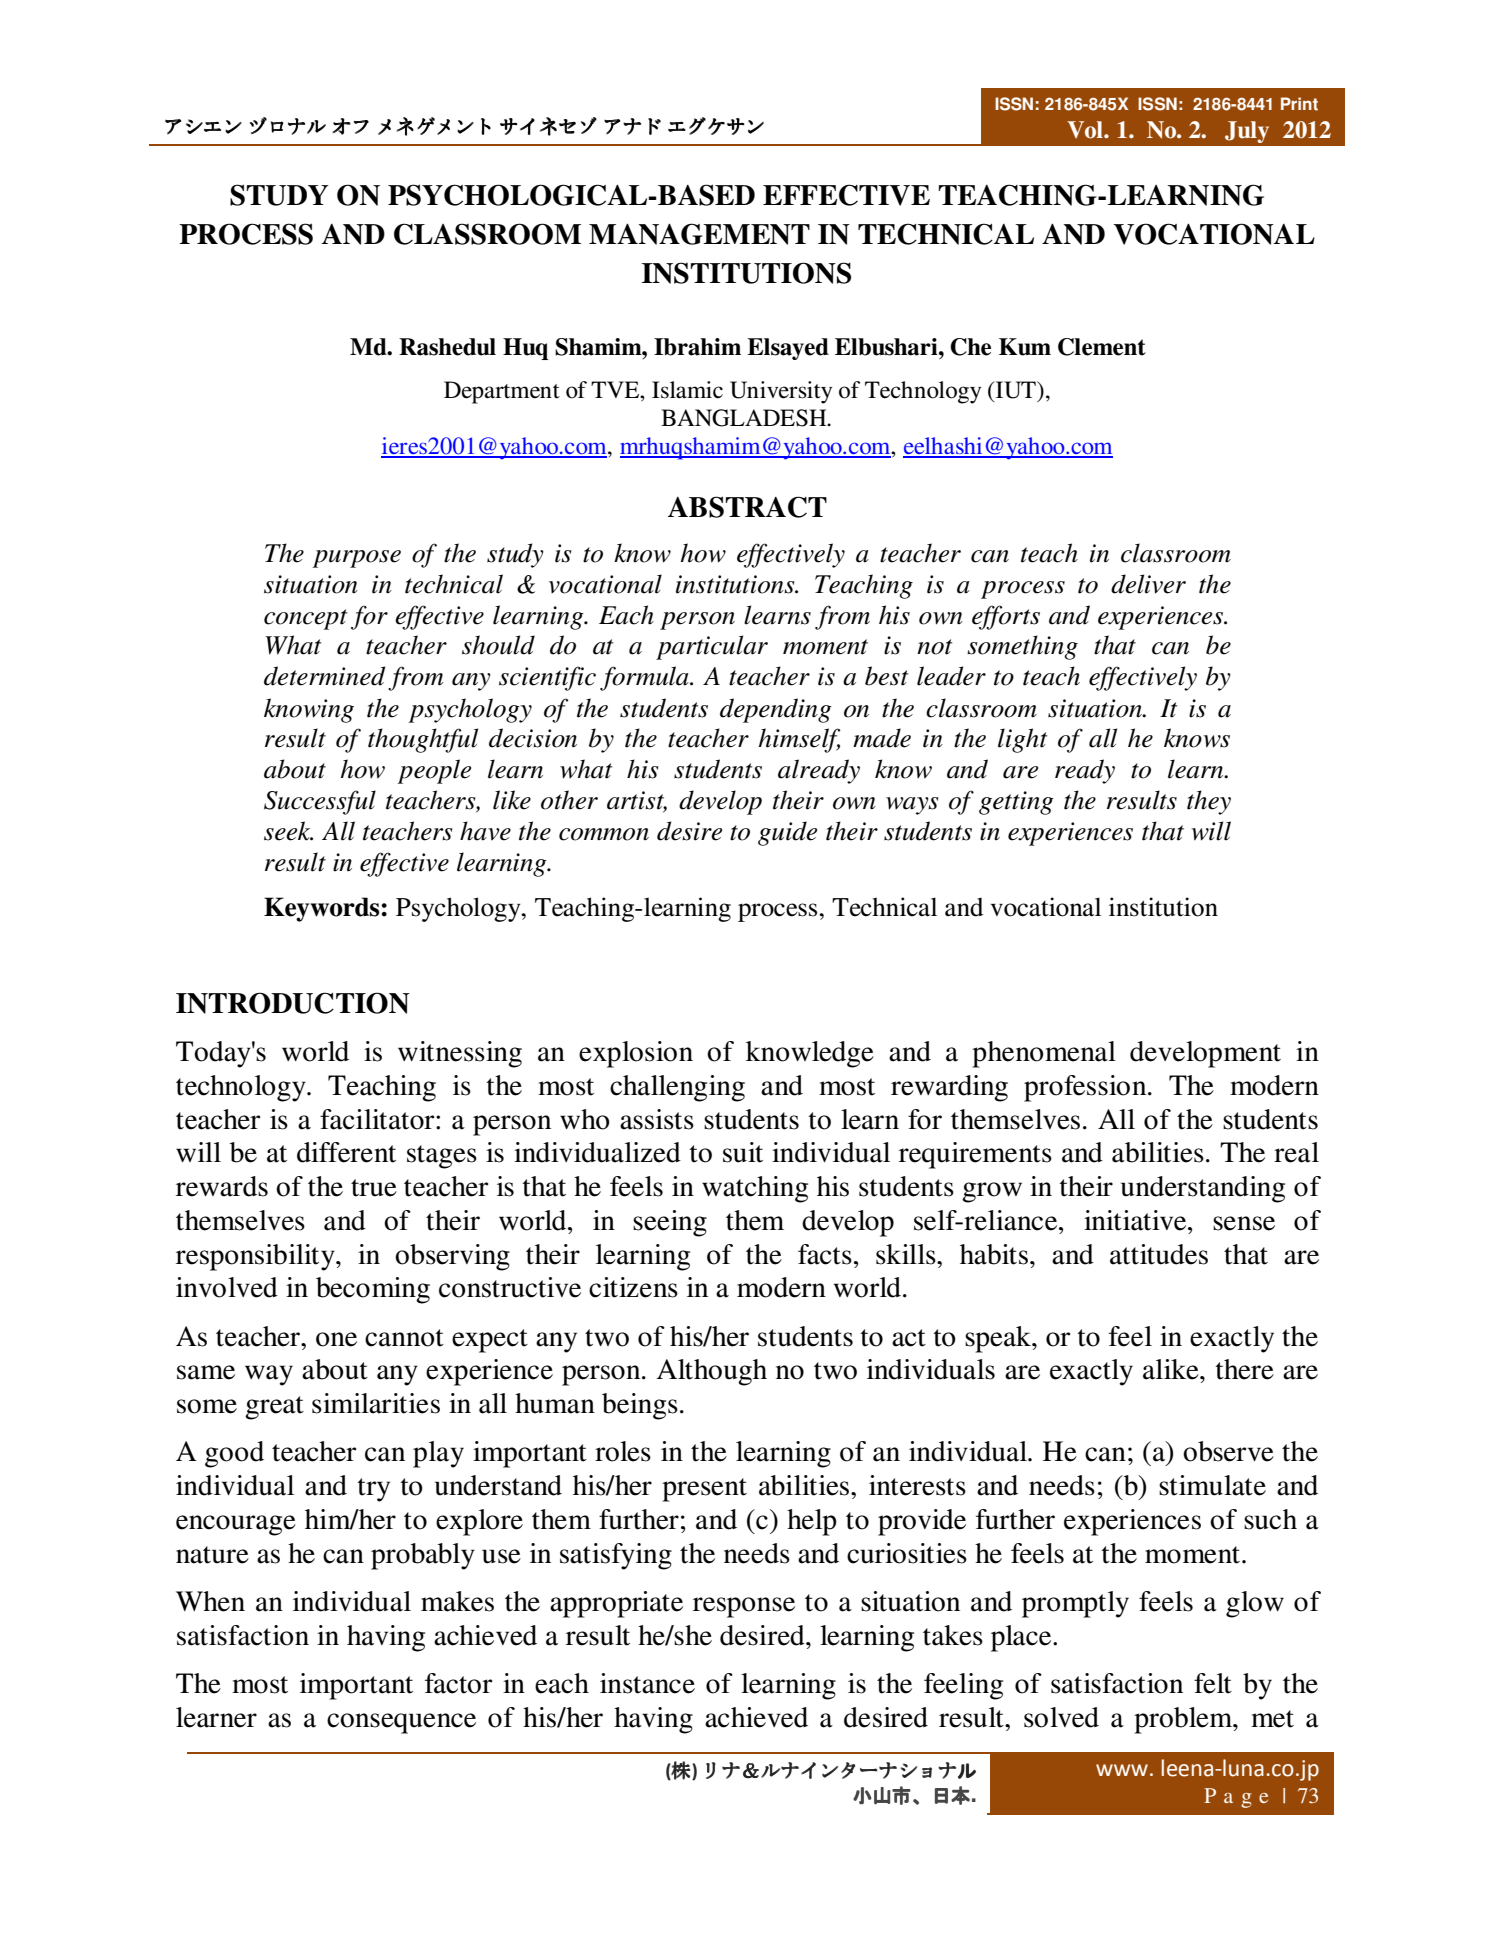  What do you see at coordinates (323, 909) in the screenshot?
I see `Keywords` at bounding box center [323, 909].
